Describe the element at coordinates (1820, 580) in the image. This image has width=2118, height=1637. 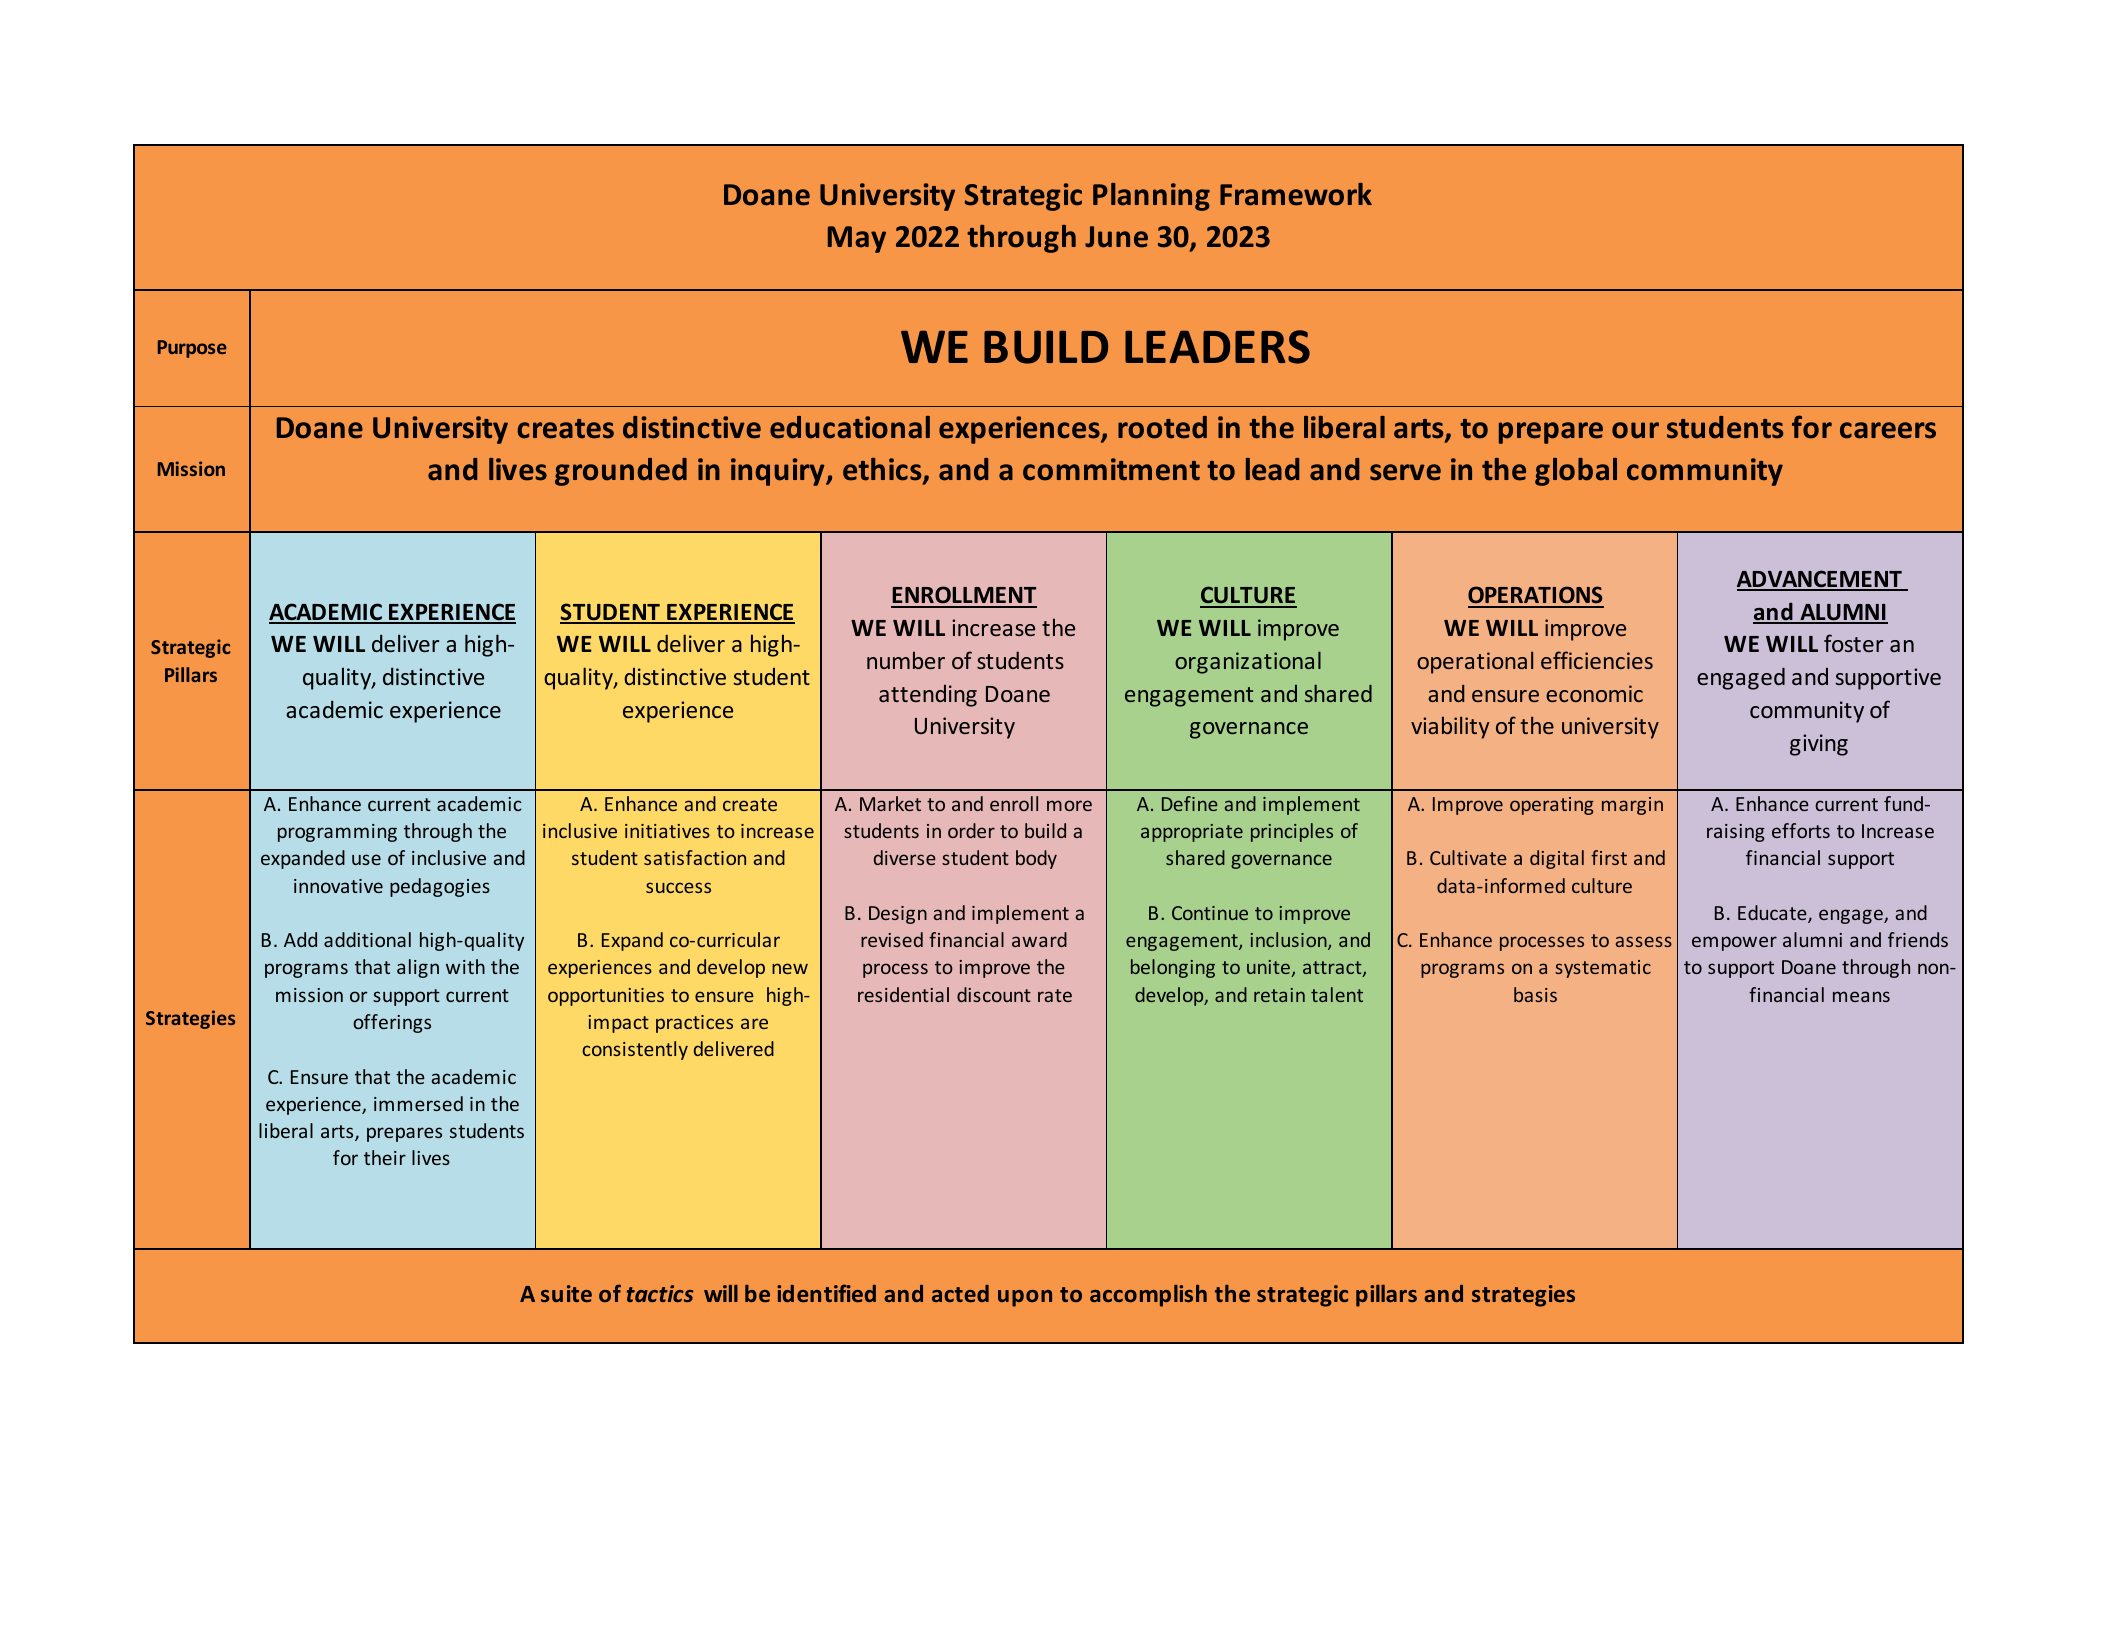
I see `ADVANCEMENT` at that location.
